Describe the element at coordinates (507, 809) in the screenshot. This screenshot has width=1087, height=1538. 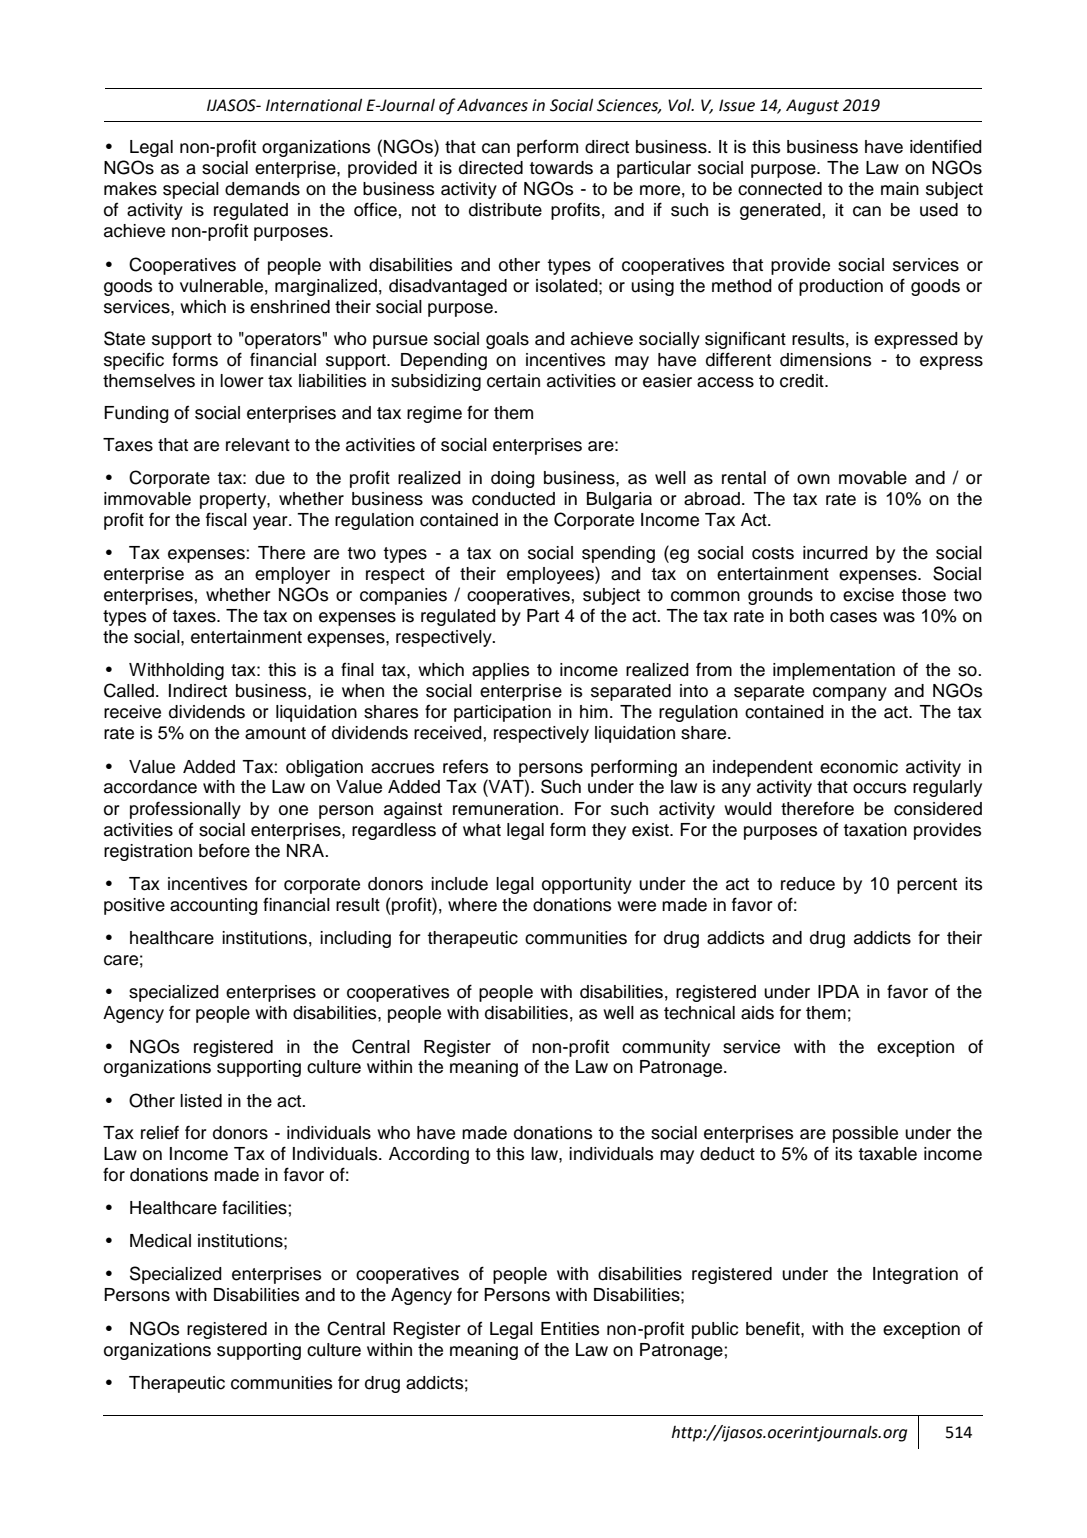
I see `remuneration` at that location.
